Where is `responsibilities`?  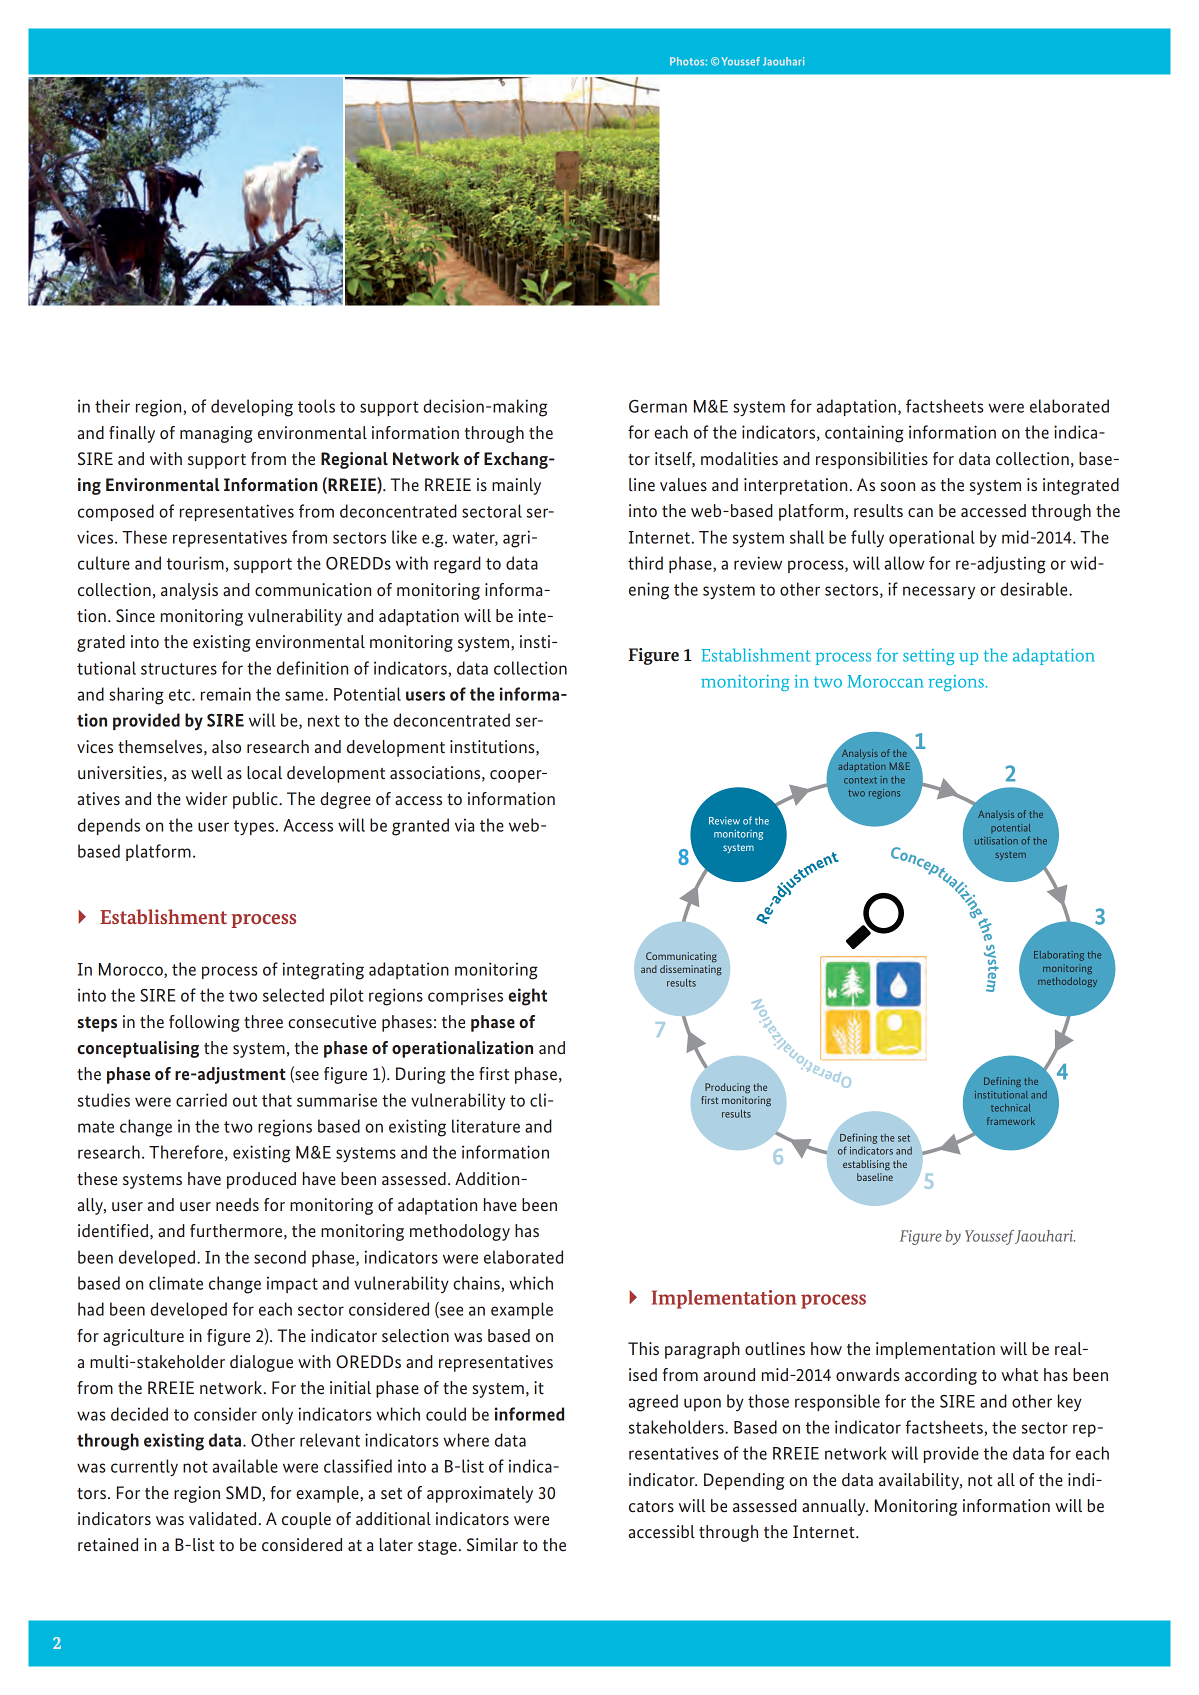
responsibilities is located at coordinates (872, 460).
